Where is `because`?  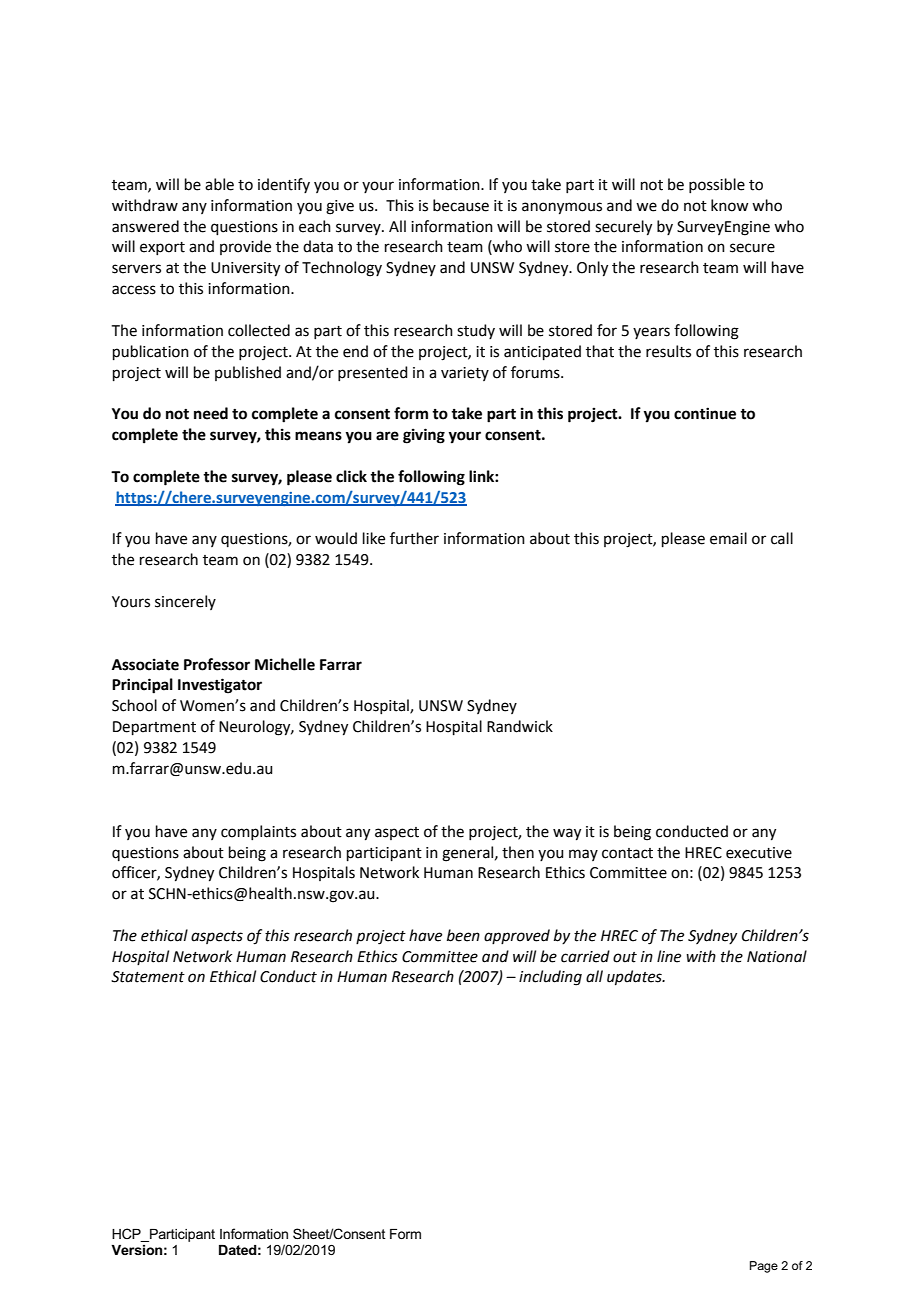 because is located at coordinates (461, 205).
